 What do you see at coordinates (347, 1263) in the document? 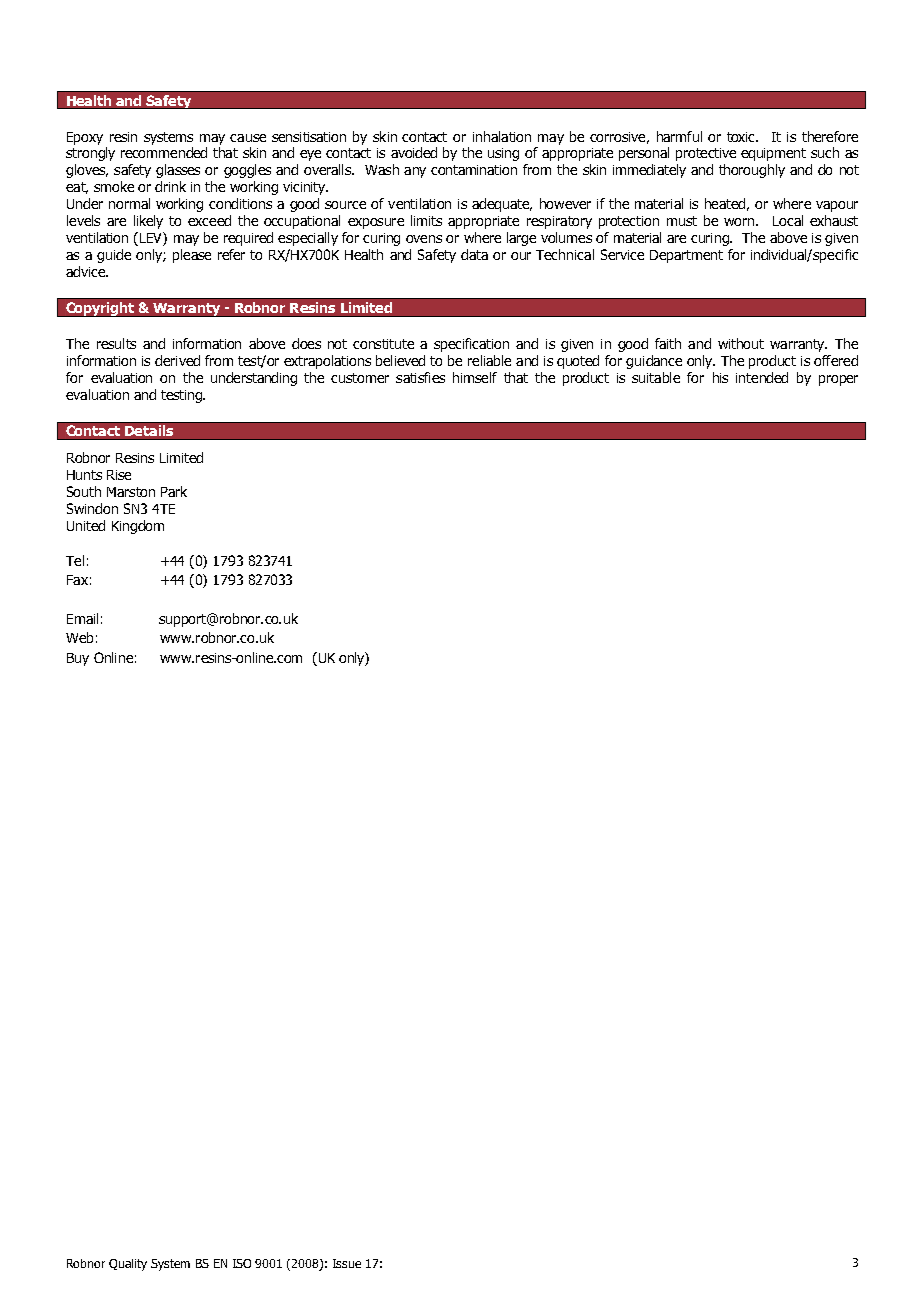
I see `Issue` at bounding box center [347, 1263].
